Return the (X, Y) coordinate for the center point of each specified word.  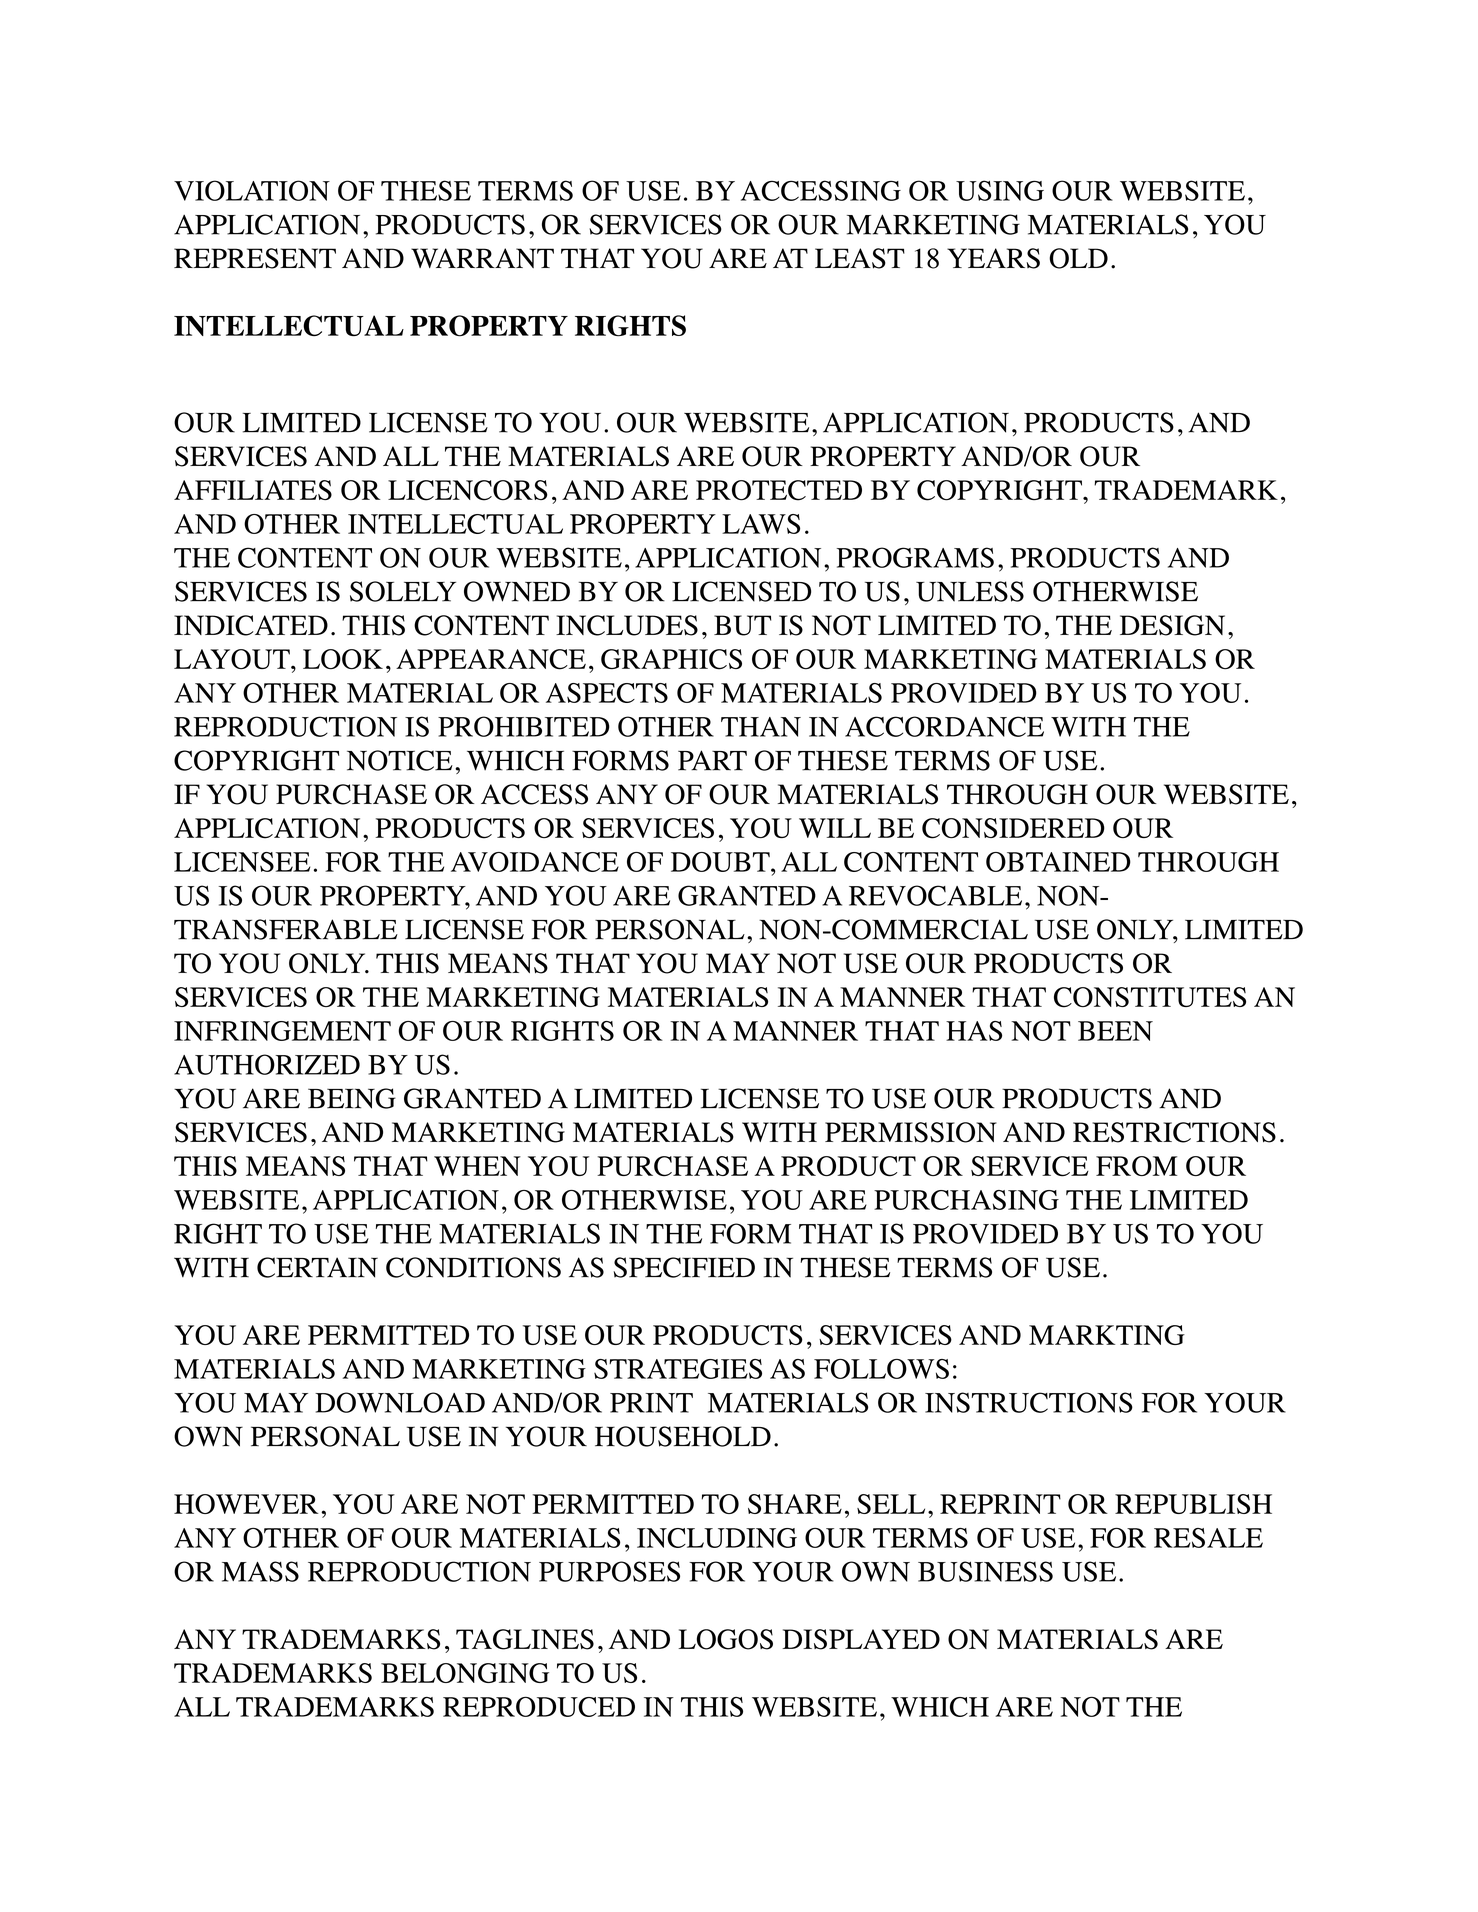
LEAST (860, 258)
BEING (352, 1098)
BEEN (1115, 1031)
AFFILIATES (253, 490)
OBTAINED (1058, 862)
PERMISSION (911, 1132)
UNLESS (970, 591)
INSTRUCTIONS (1029, 1402)
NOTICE (400, 760)
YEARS (993, 258)
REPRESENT (255, 258)
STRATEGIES (678, 1369)
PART (712, 760)
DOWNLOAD (400, 1402)
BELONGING (465, 1673)
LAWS (761, 524)
